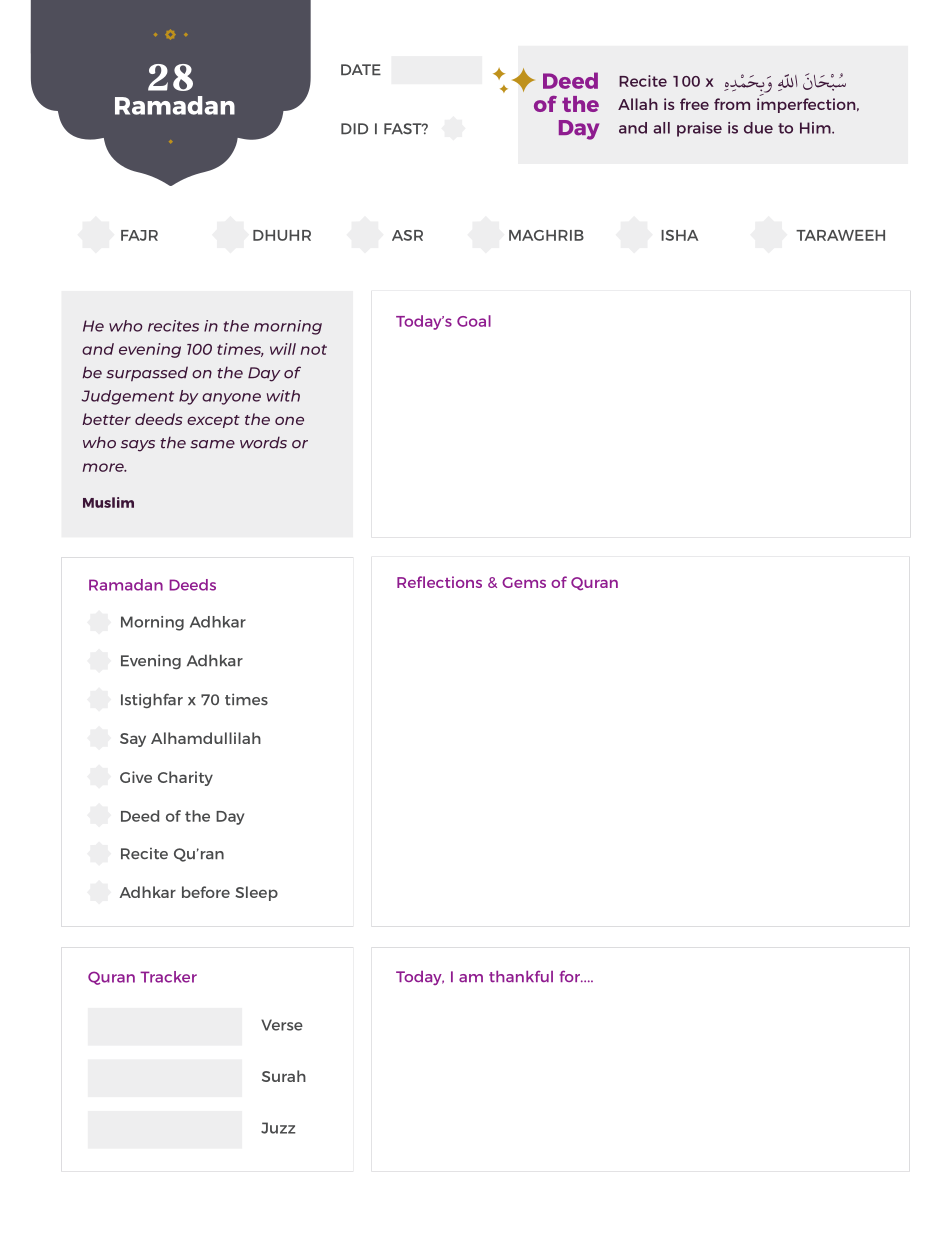 The width and height of the document is (952, 1233). I want to click on Charity, so click(185, 778).
